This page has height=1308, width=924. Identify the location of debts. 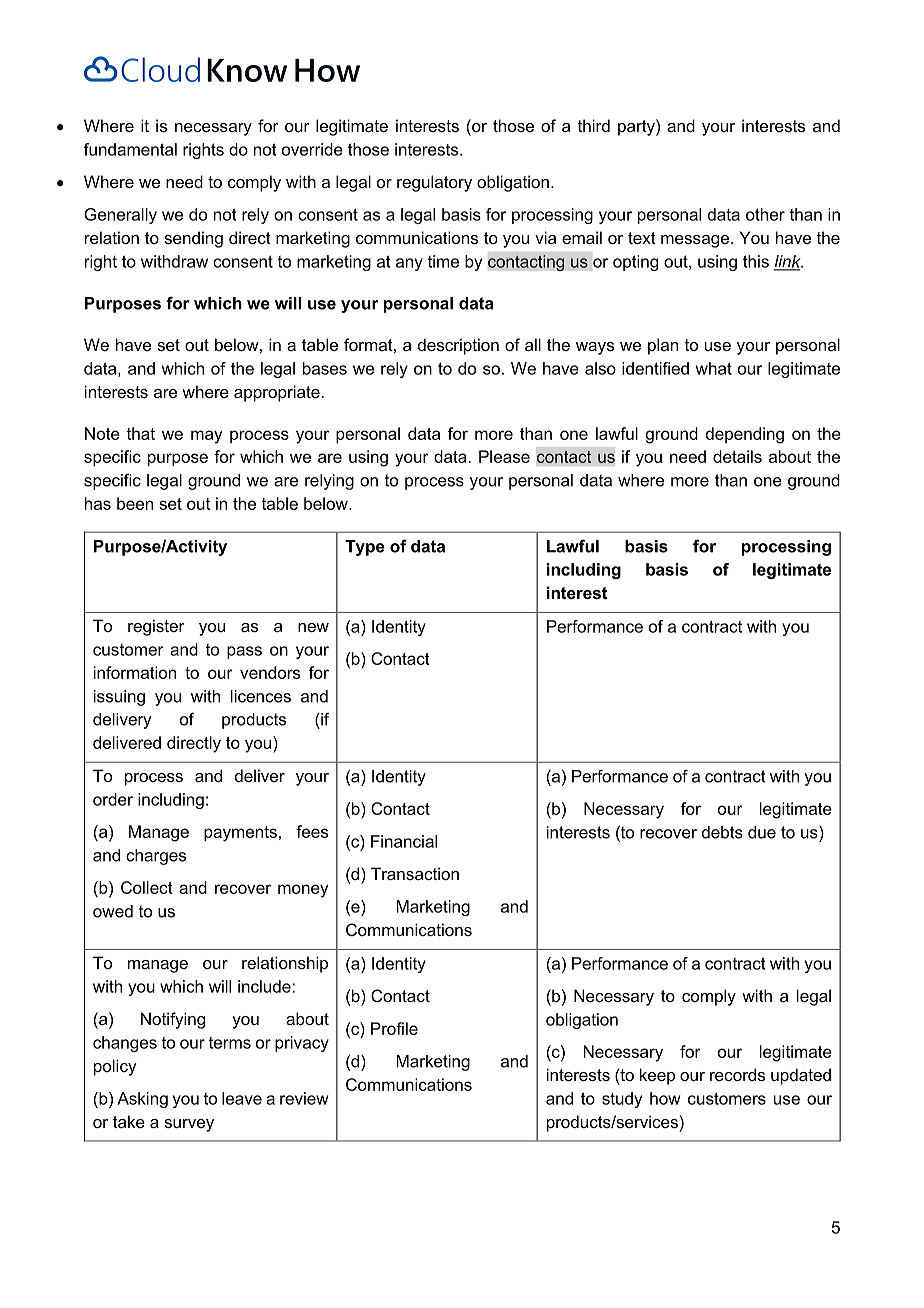
(722, 832).
